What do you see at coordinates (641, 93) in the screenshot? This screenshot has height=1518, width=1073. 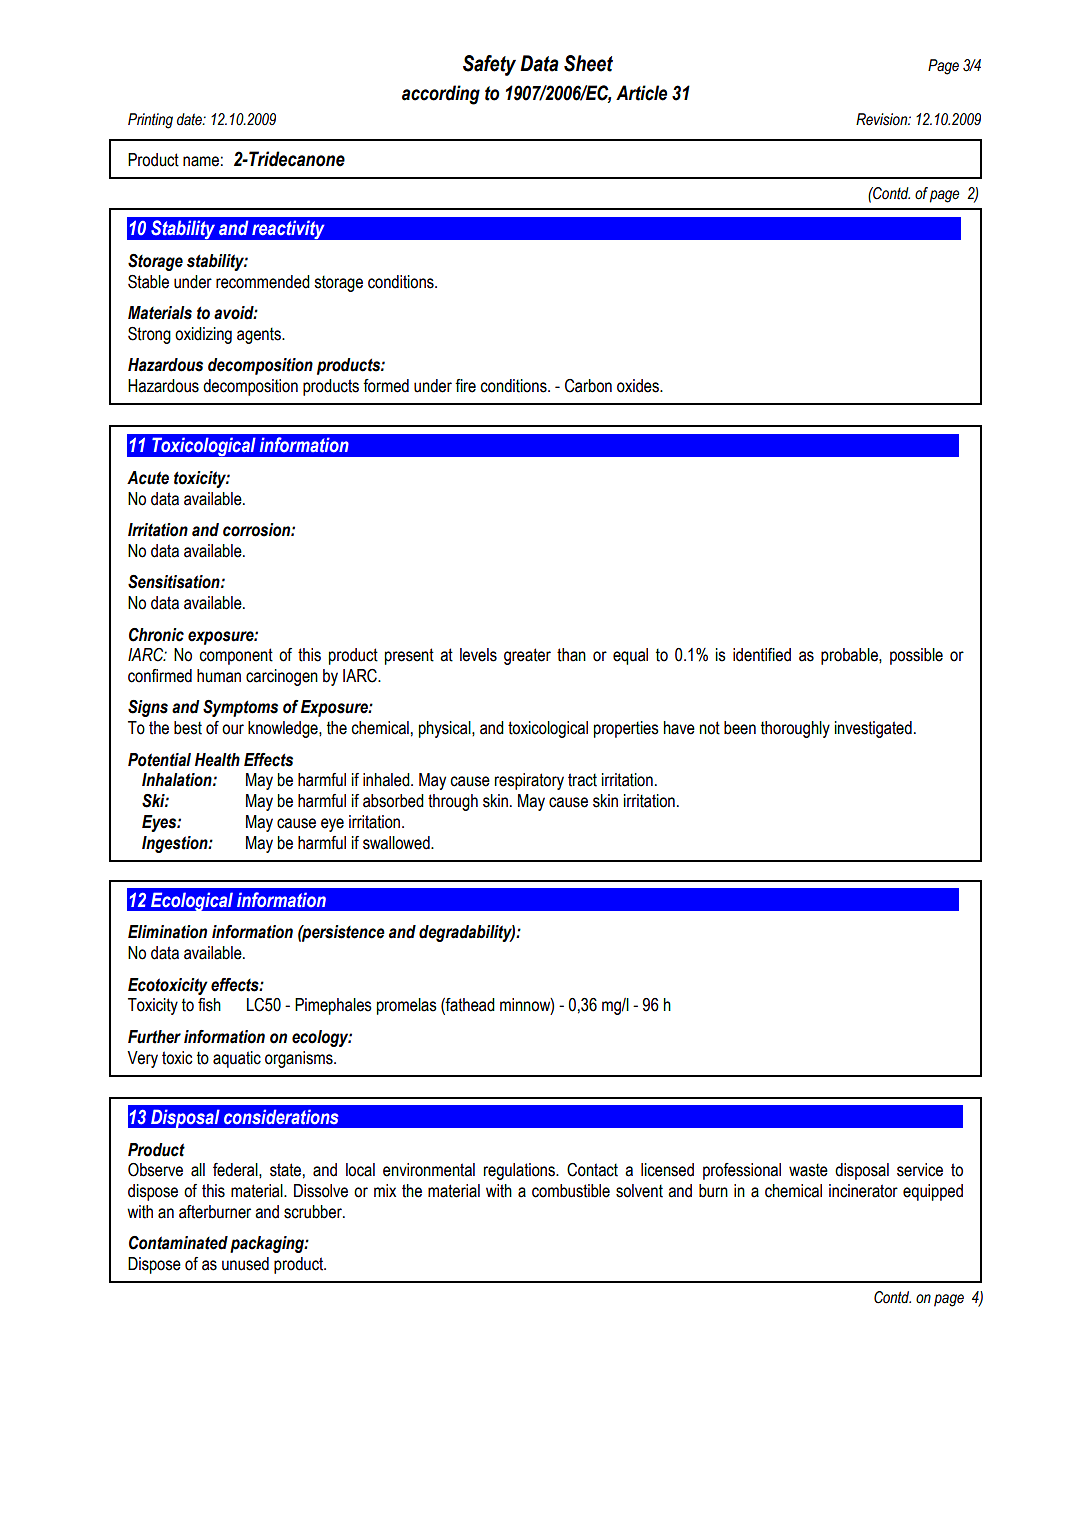 I see `Article` at bounding box center [641, 93].
